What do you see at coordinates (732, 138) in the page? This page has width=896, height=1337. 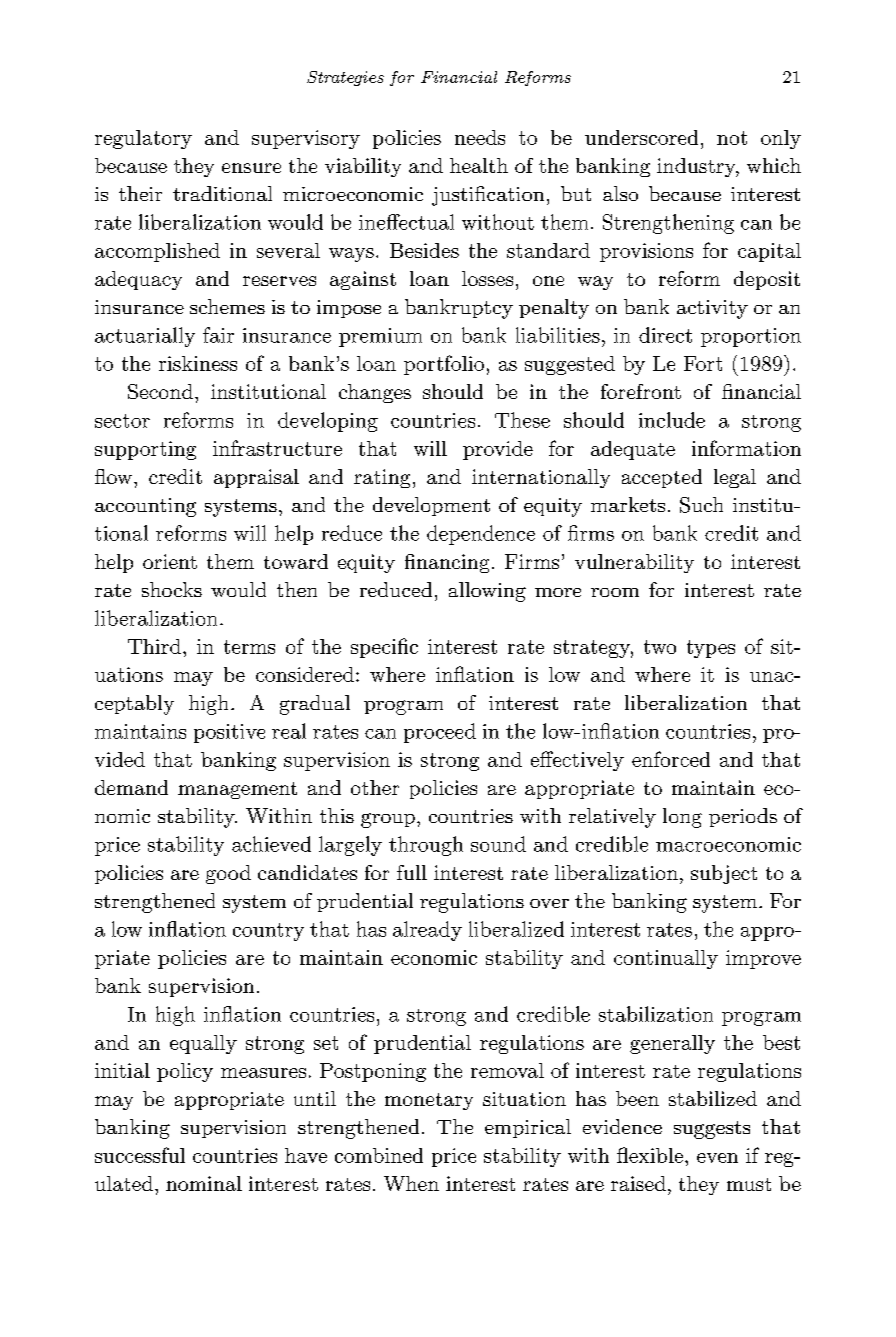 I see `not` at bounding box center [732, 138].
